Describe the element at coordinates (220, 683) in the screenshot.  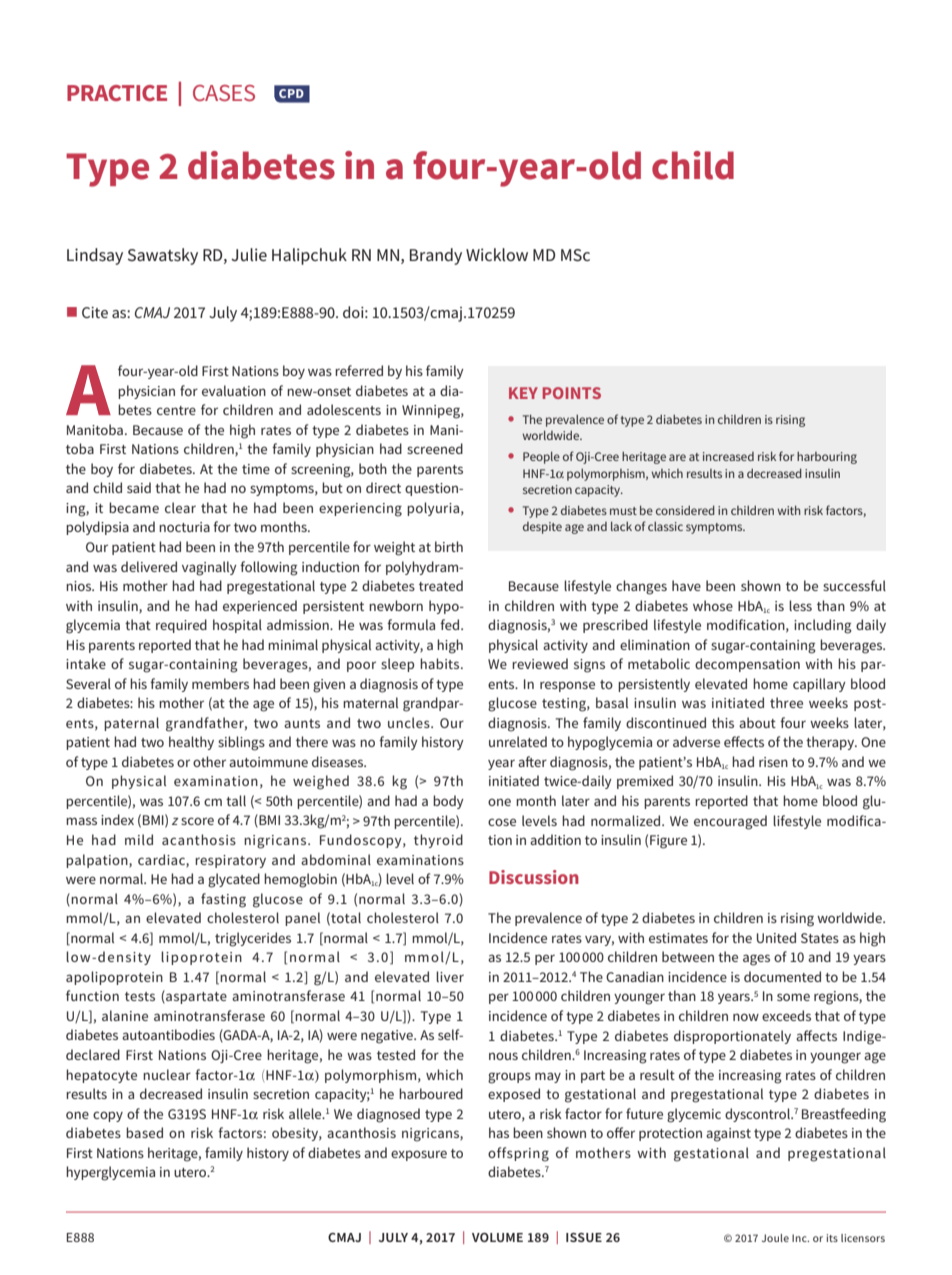
I see `members` at that location.
